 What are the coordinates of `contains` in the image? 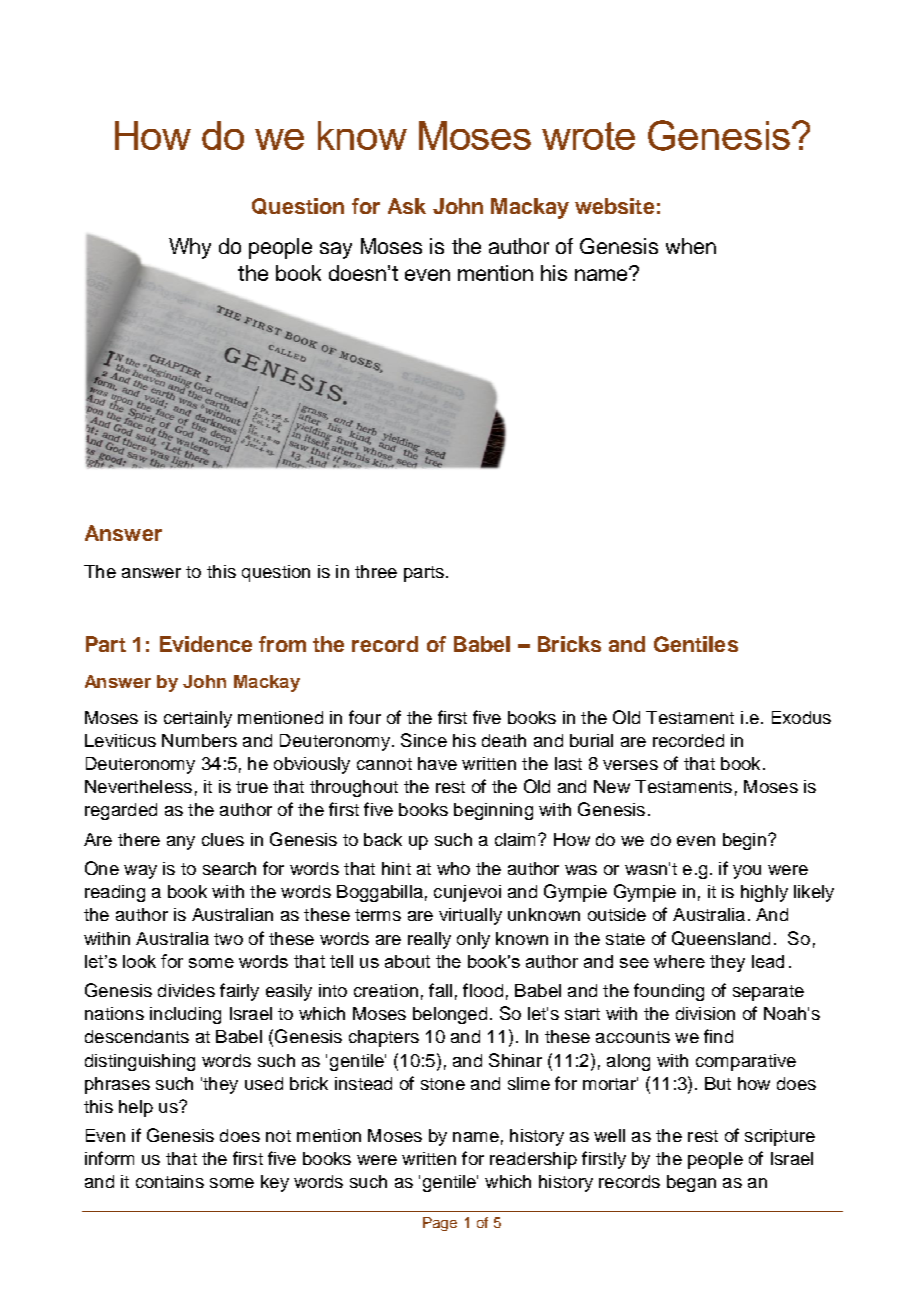 It's located at (170, 1181).
